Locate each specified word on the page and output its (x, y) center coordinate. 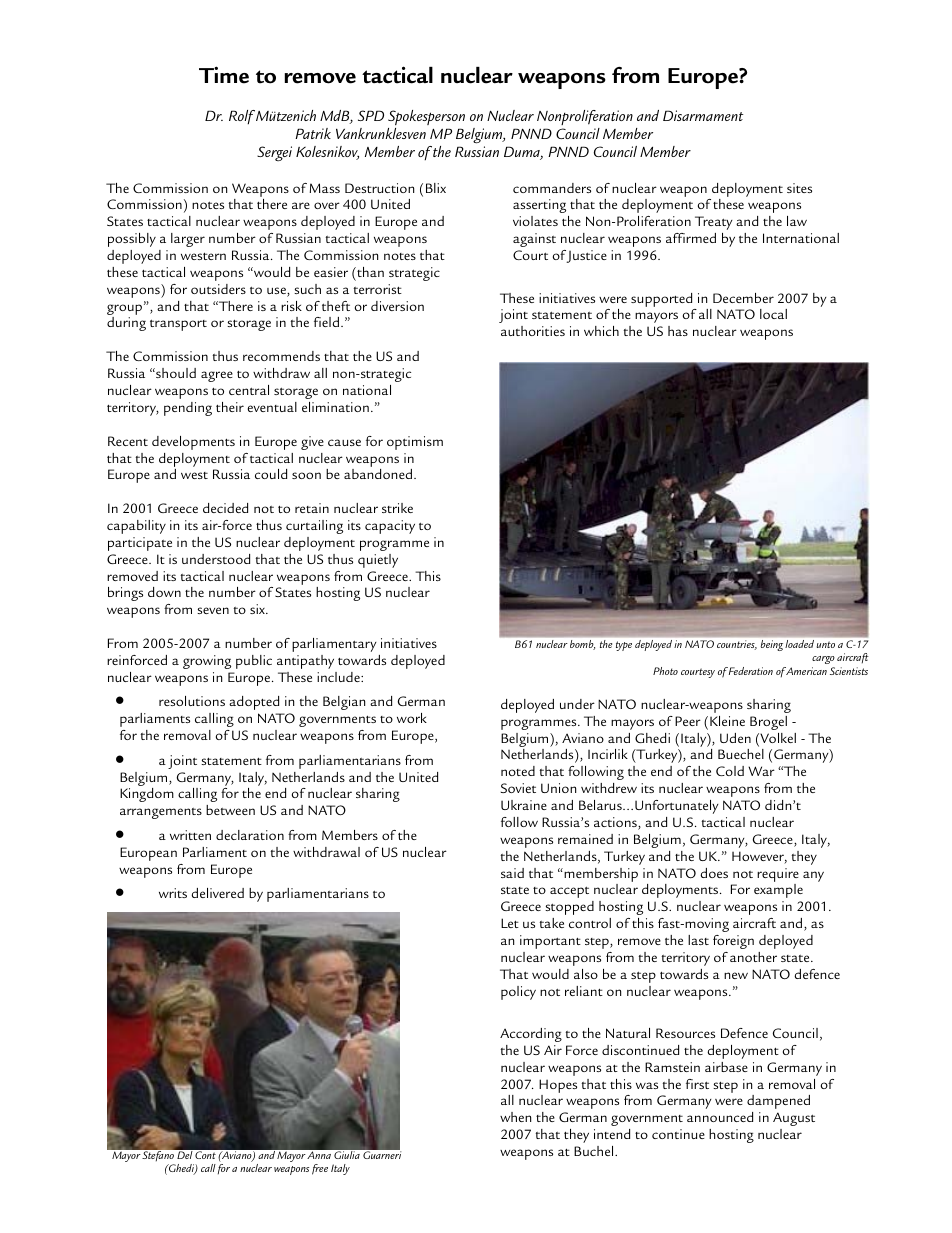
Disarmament (703, 115)
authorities (533, 331)
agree (217, 376)
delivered (217, 893)
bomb (582, 645)
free (320, 1169)
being (772, 645)
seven (213, 610)
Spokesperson (426, 117)
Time (224, 75)
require (778, 875)
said (512, 873)
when (515, 1117)
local (773, 314)
